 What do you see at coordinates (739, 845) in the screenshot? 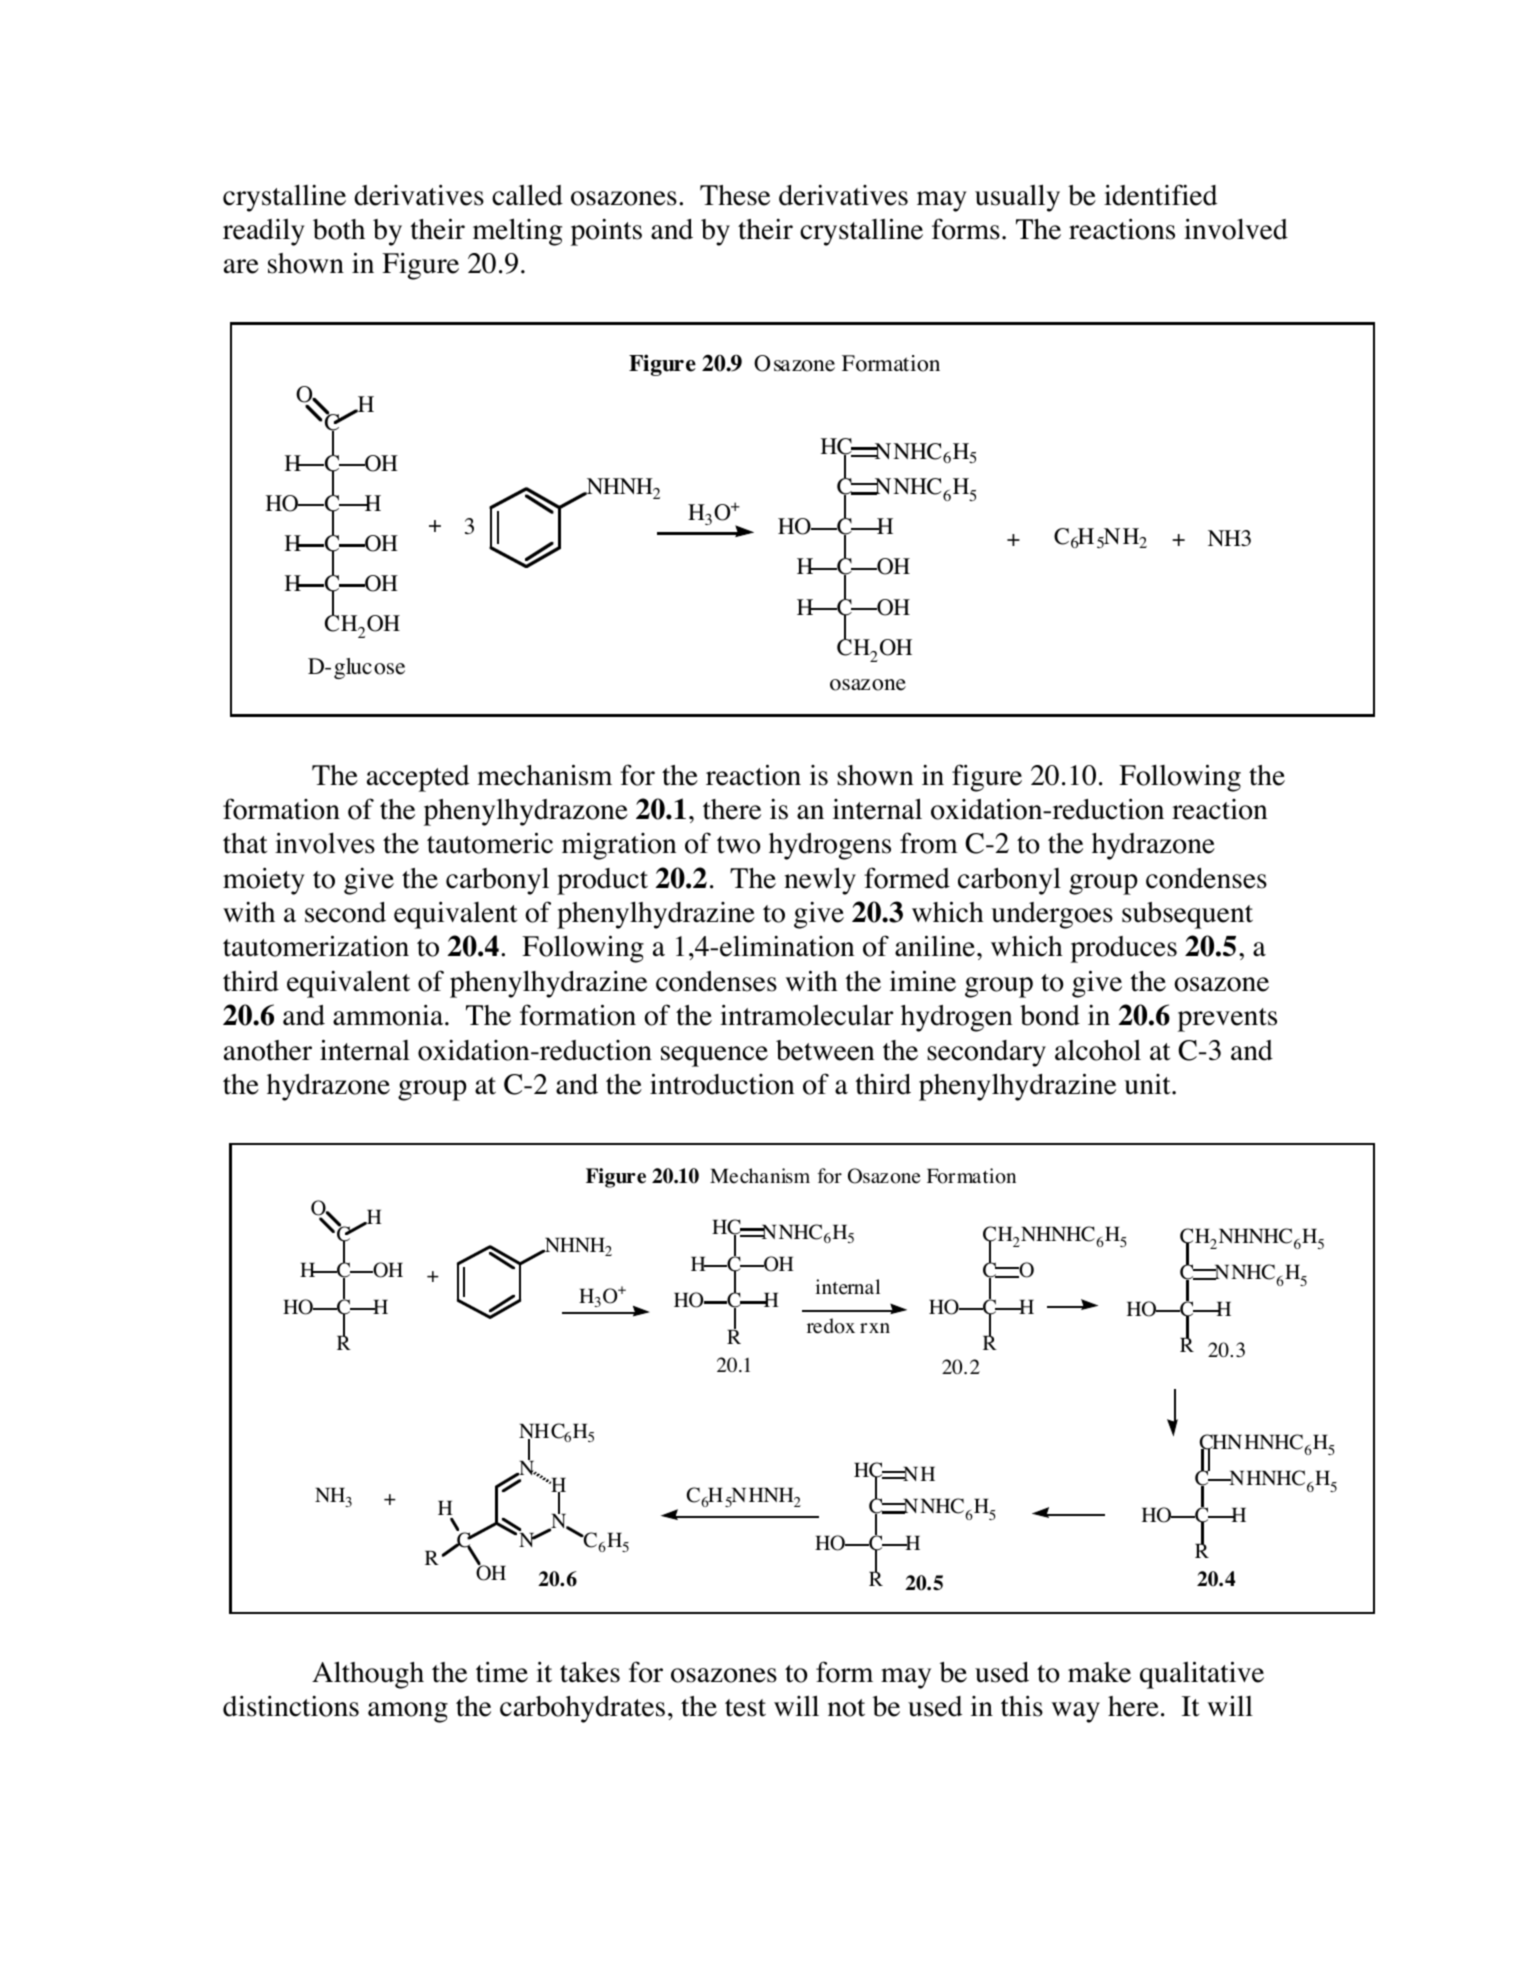
I see `two` at bounding box center [739, 845].
